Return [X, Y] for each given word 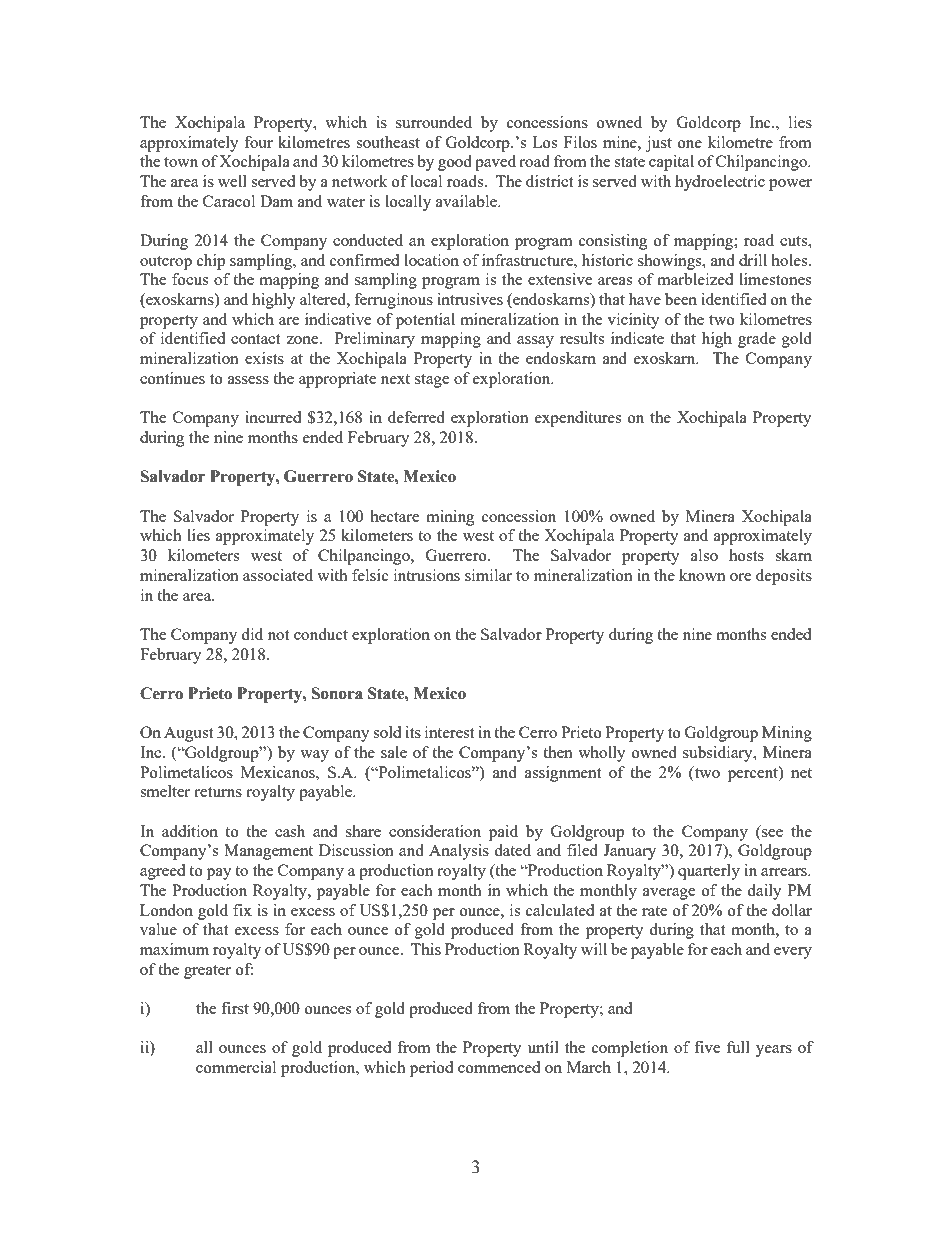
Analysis [459, 852]
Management [268, 852]
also [704, 555]
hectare [394, 516]
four [258, 142]
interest [449, 732]
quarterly [709, 872]
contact [255, 339]
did [252, 634]
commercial [236, 1067]
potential [425, 321]
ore [740, 577]
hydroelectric [720, 183]
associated [278, 575]
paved [495, 163]
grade [757, 340]
